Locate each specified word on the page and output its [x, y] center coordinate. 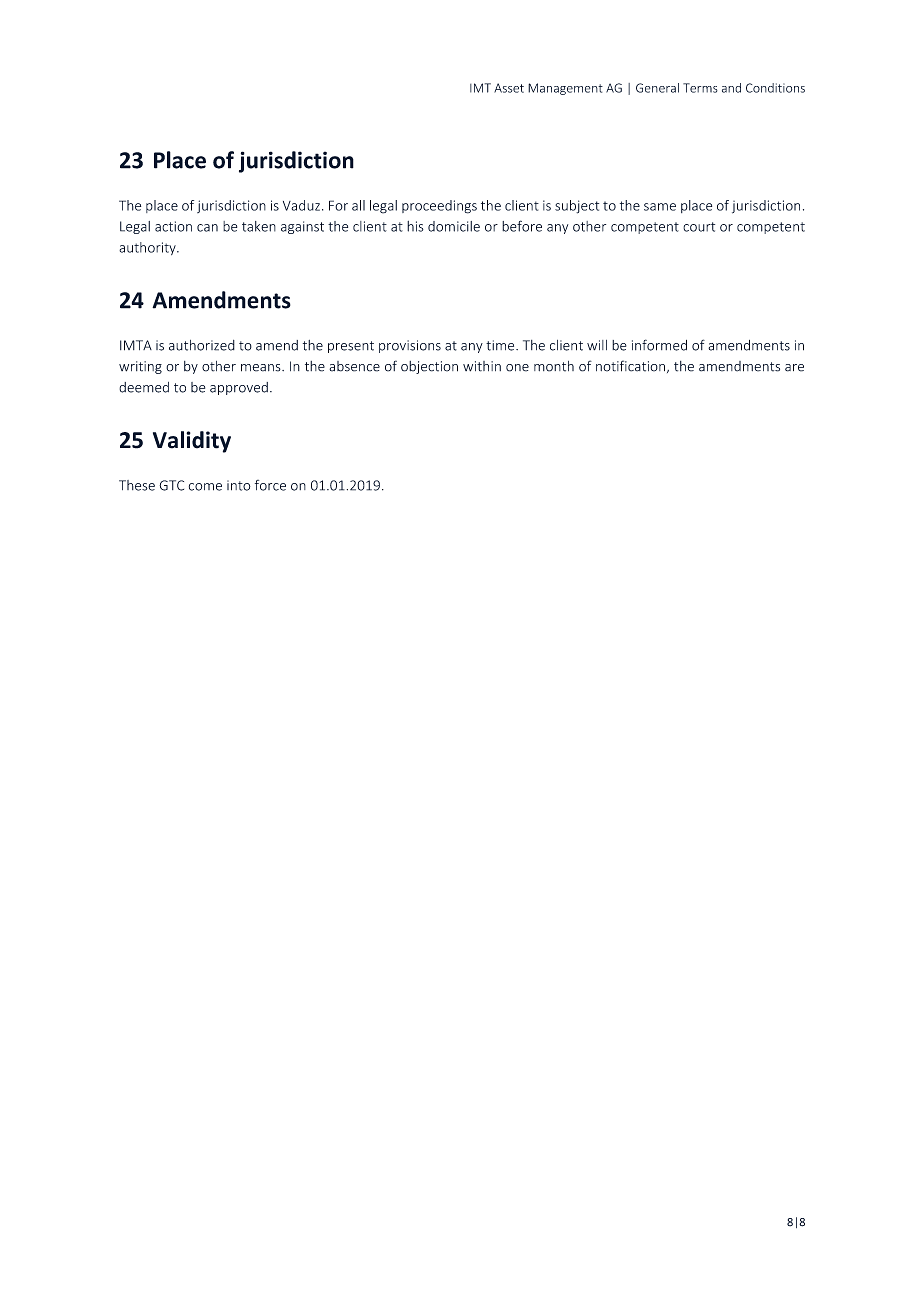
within [482, 366]
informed [659, 345]
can [207, 228]
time [501, 345]
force [270, 485]
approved [239, 388]
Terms [700, 88]
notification [630, 366]
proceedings [439, 207]
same [660, 207]
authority [148, 248]
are [794, 368]
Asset [509, 88]
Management [565, 89]
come [205, 487]
